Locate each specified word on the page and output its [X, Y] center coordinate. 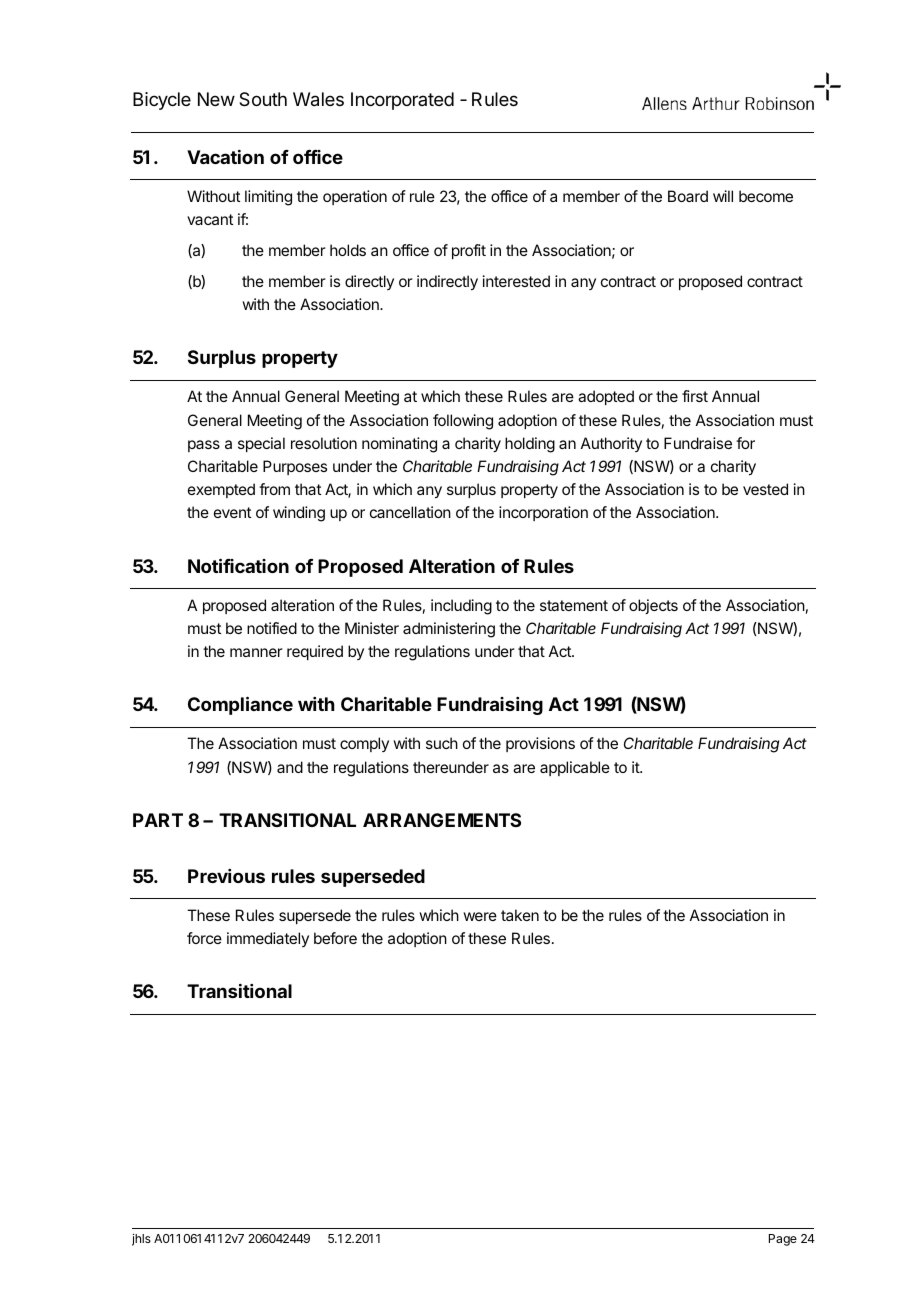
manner [256, 652]
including [461, 607]
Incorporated [402, 101]
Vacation [225, 157]
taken [520, 915]
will [723, 196]
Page [783, 1240]
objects [653, 606]
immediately [268, 939]
